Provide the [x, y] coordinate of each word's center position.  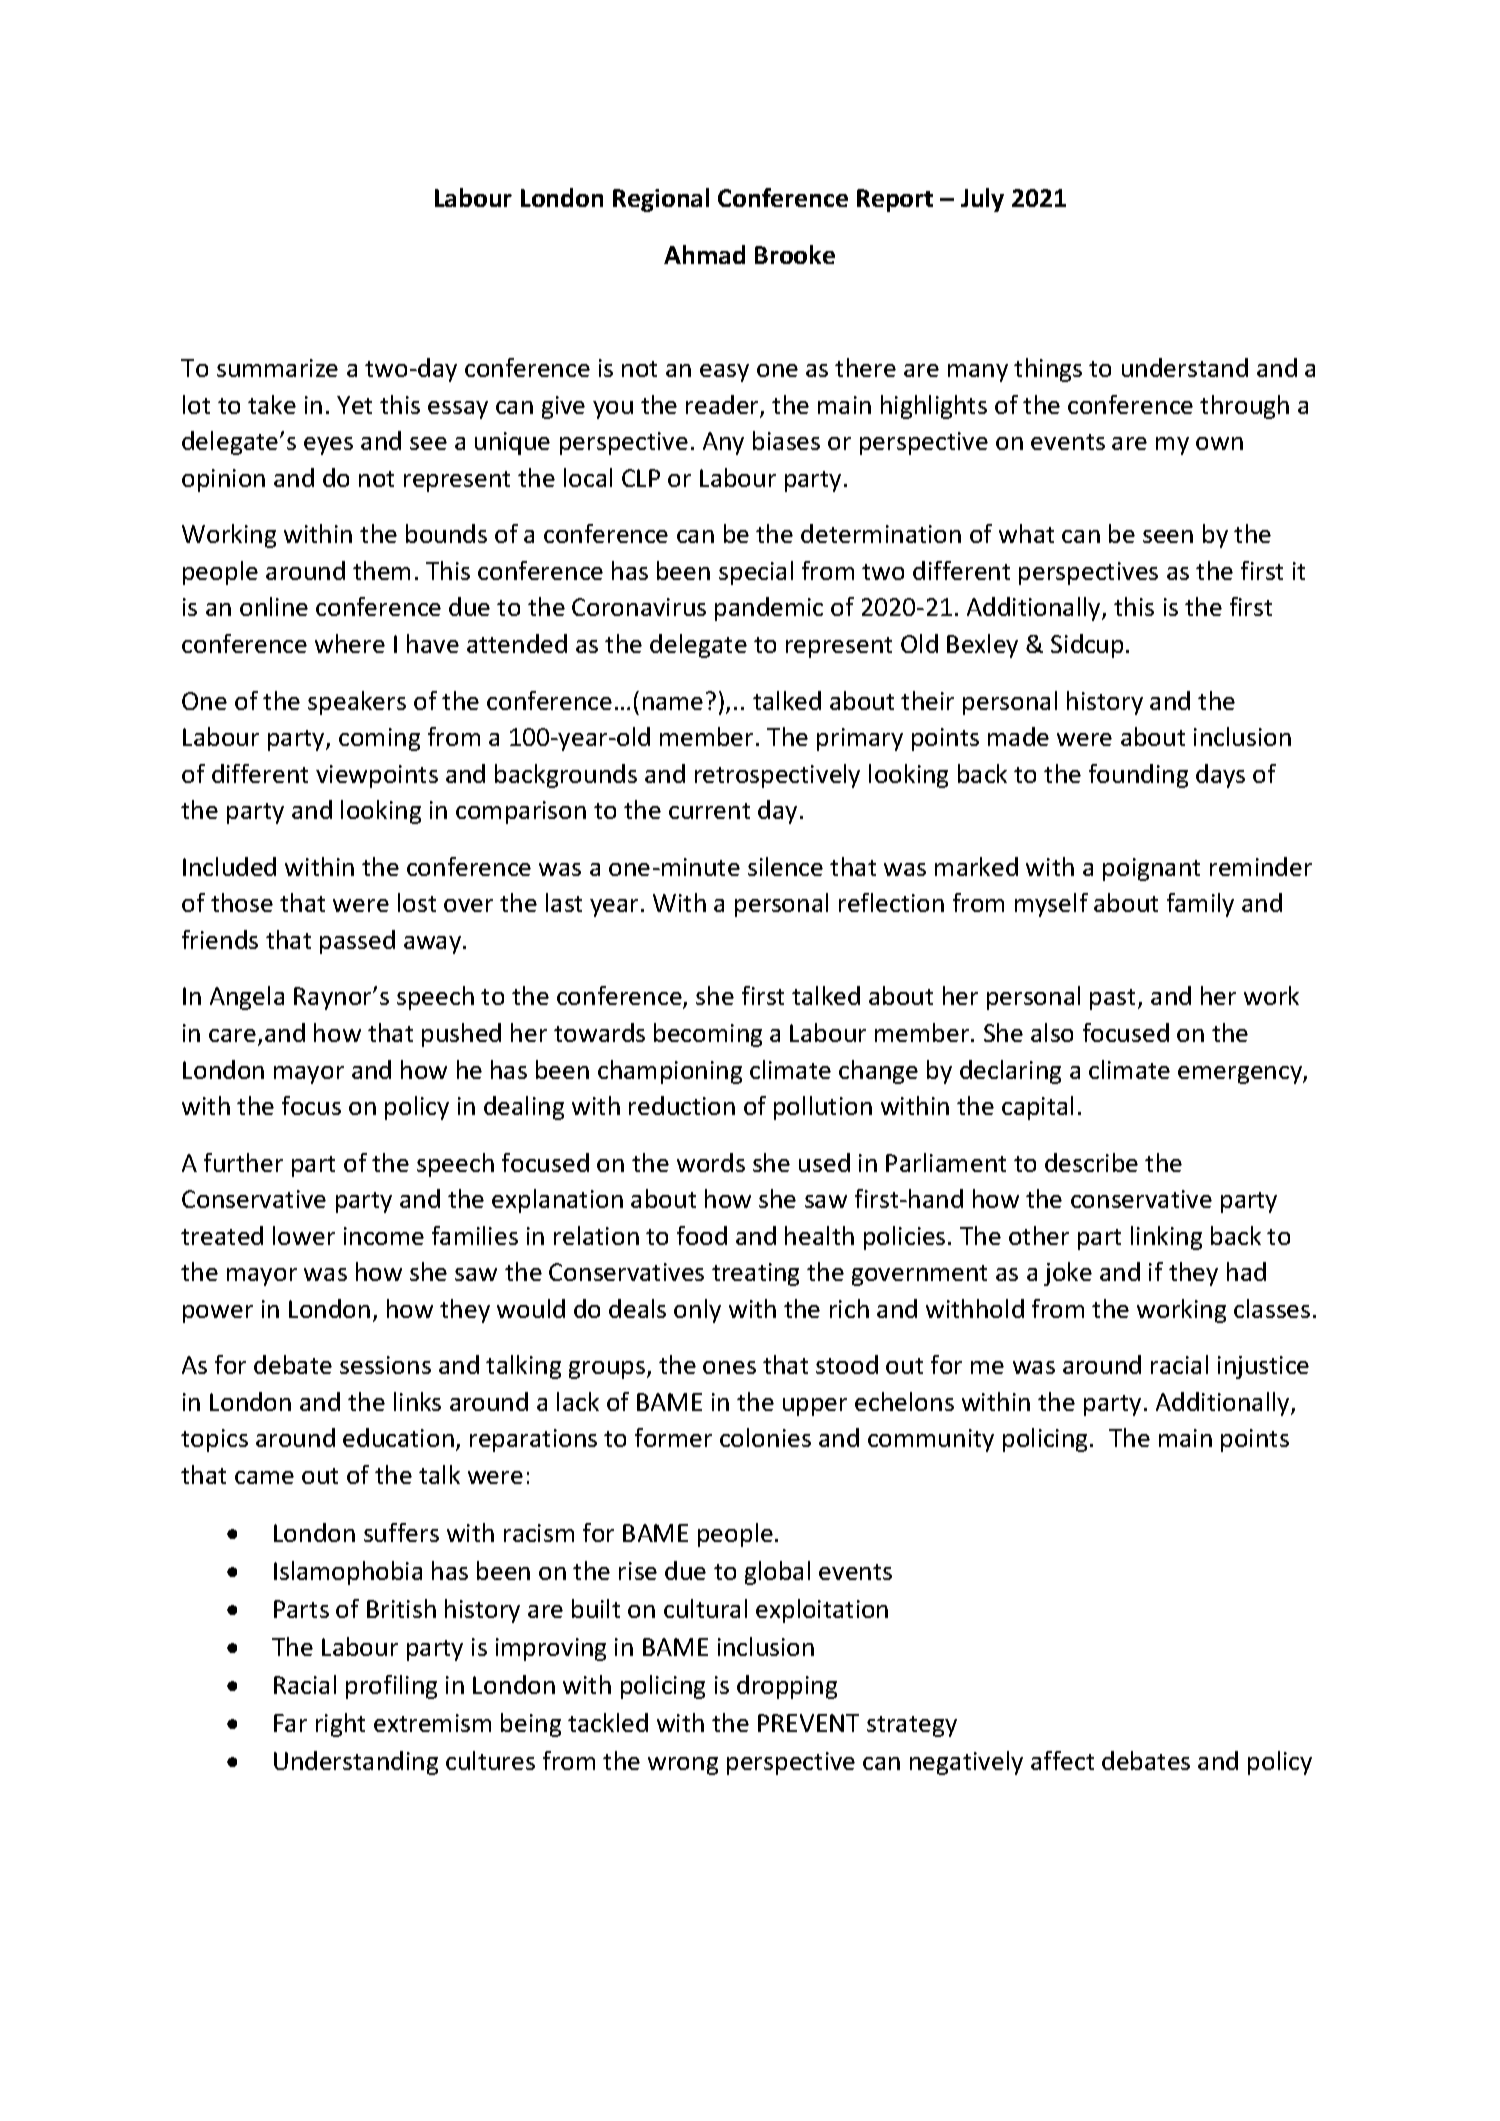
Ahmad [704, 254]
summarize [277, 368]
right [340, 1725]
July [982, 200]
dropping [787, 1687]
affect [1062, 1760]
